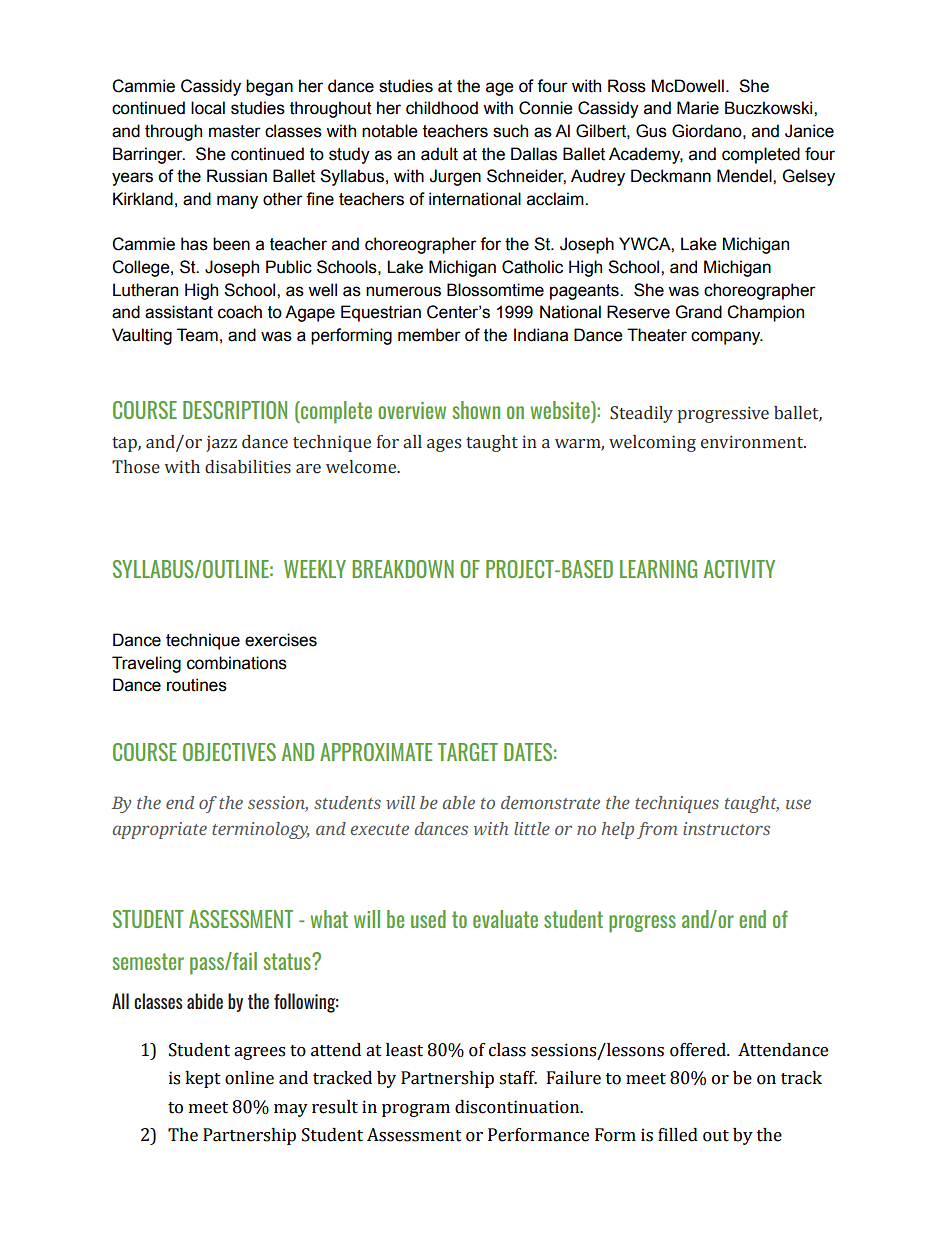  Describe the element at coordinates (518, 1107) in the screenshot. I see `discontinuation` at that location.
